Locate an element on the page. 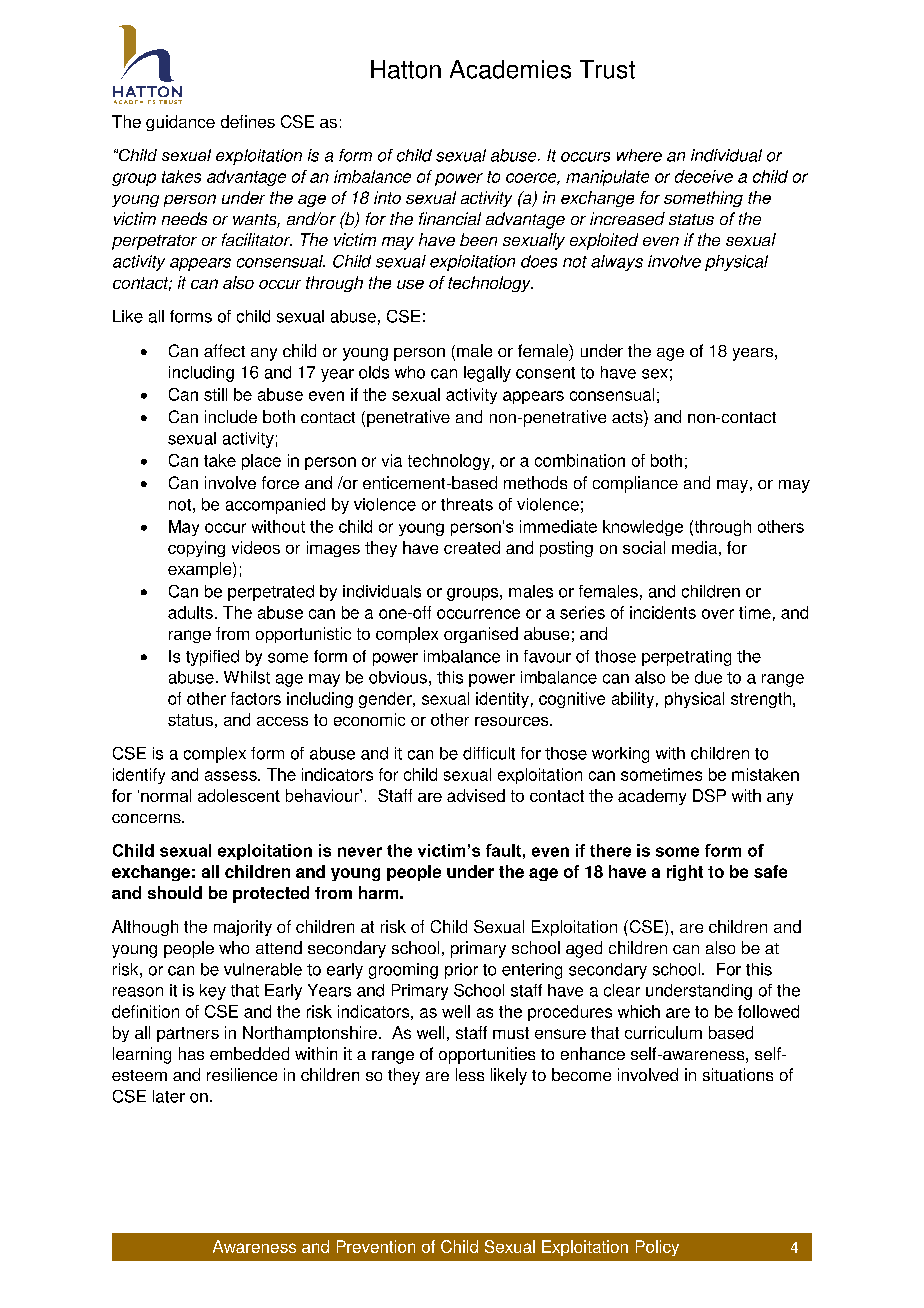  majority is located at coordinates (243, 928).
